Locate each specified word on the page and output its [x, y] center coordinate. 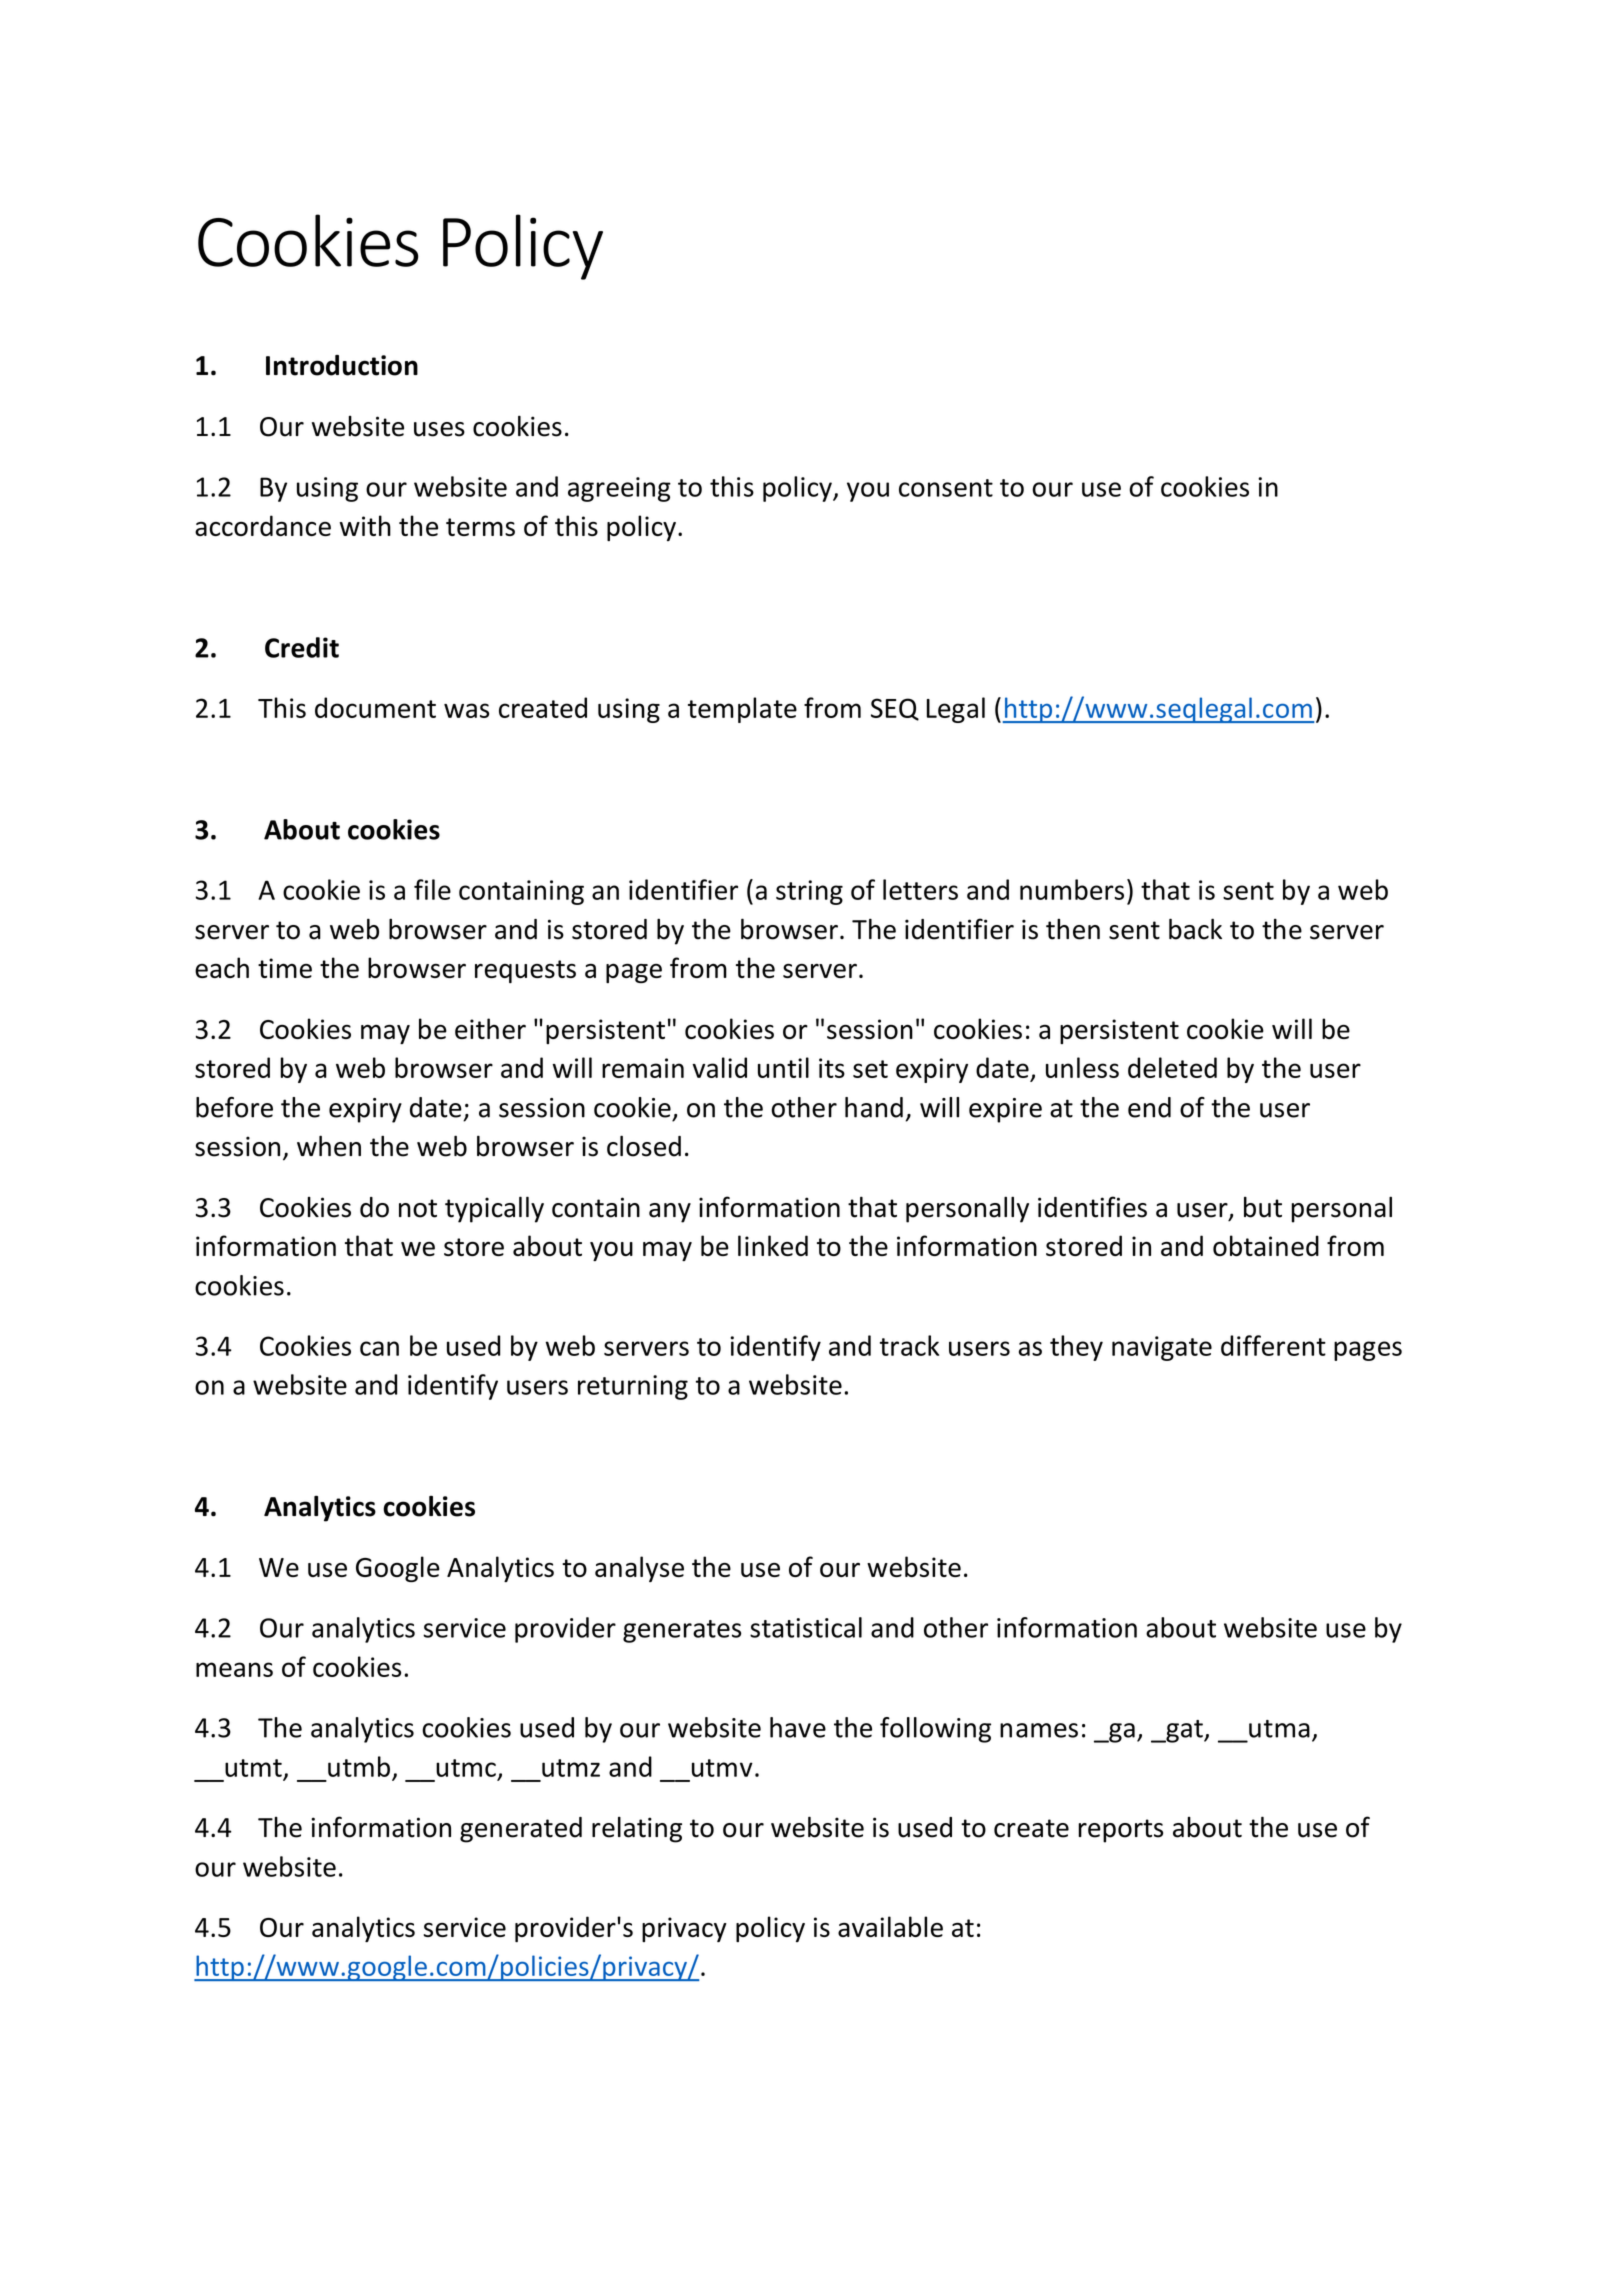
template [742, 710]
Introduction [342, 365]
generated [521, 1830]
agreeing [619, 489]
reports [1120, 1831]
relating [637, 1829]
